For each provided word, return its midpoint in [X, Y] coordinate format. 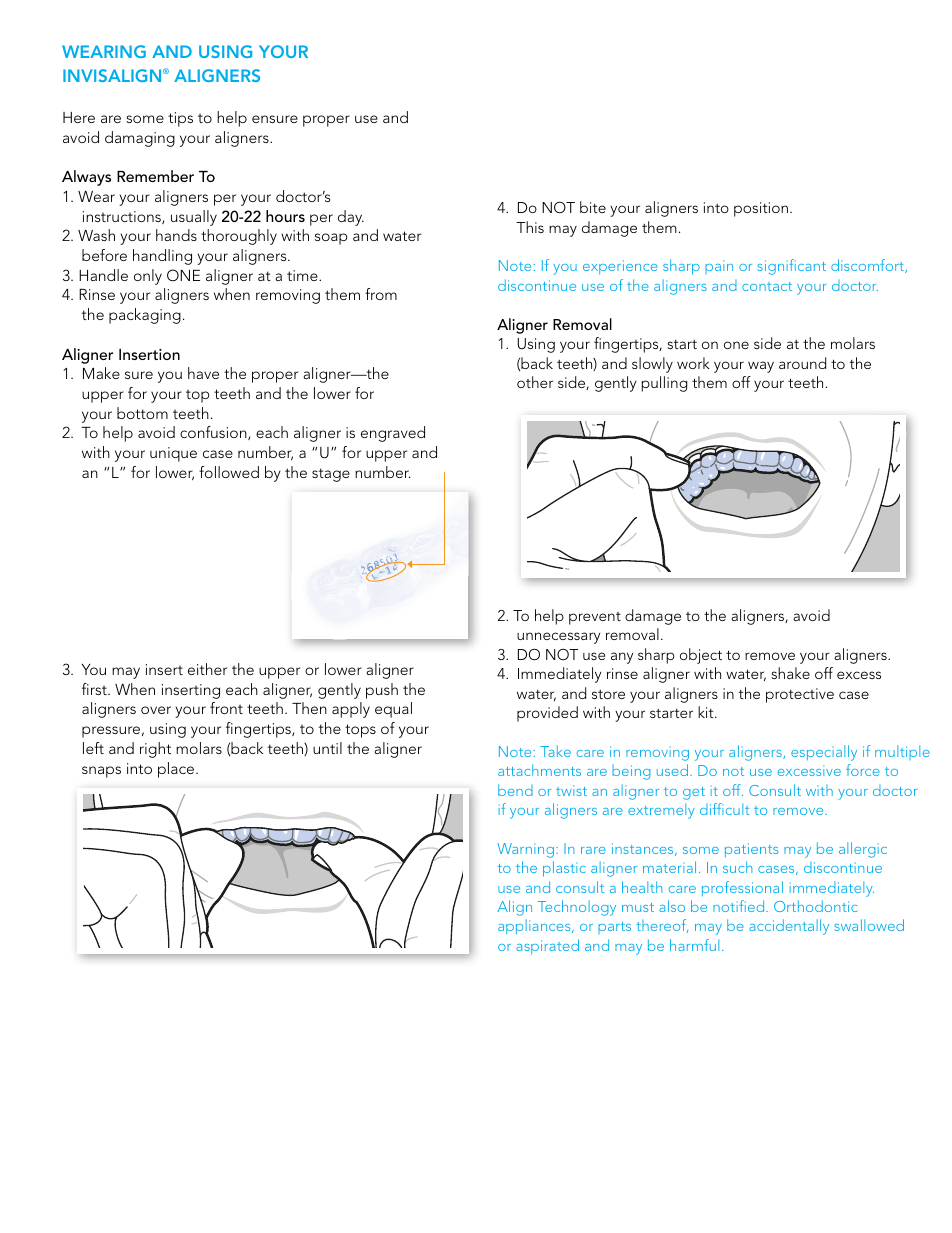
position [761, 209]
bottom [142, 413]
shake [790, 673]
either [207, 669]
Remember [155, 176]
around [802, 363]
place [177, 770]
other [535, 382]
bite [593, 207]
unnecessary [558, 638]
